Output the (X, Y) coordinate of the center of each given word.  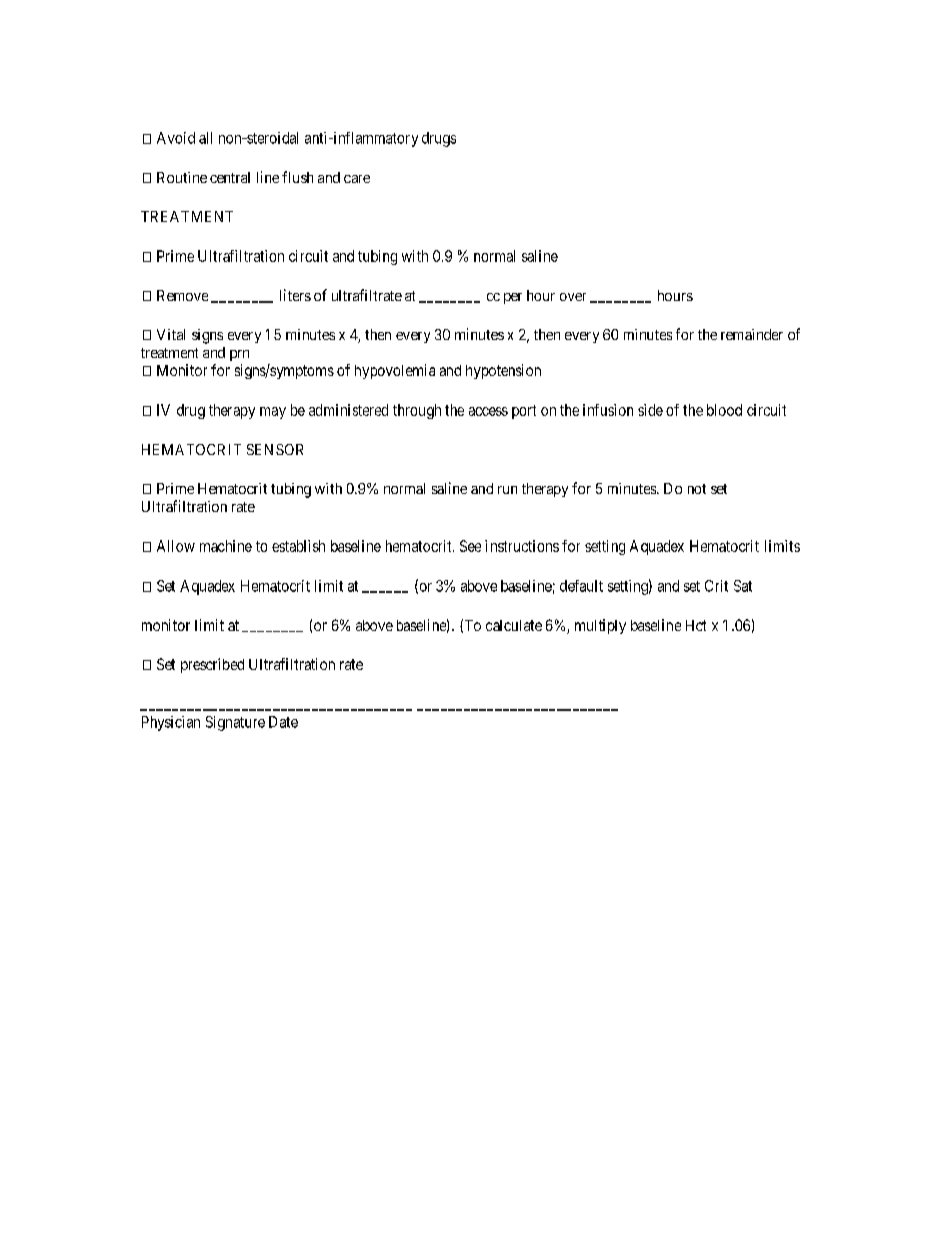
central (230, 177)
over (573, 297)
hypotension (503, 371)
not (697, 489)
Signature (235, 723)
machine (226, 546)
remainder (752, 334)
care (357, 179)
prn (239, 355)
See (470, 546)
